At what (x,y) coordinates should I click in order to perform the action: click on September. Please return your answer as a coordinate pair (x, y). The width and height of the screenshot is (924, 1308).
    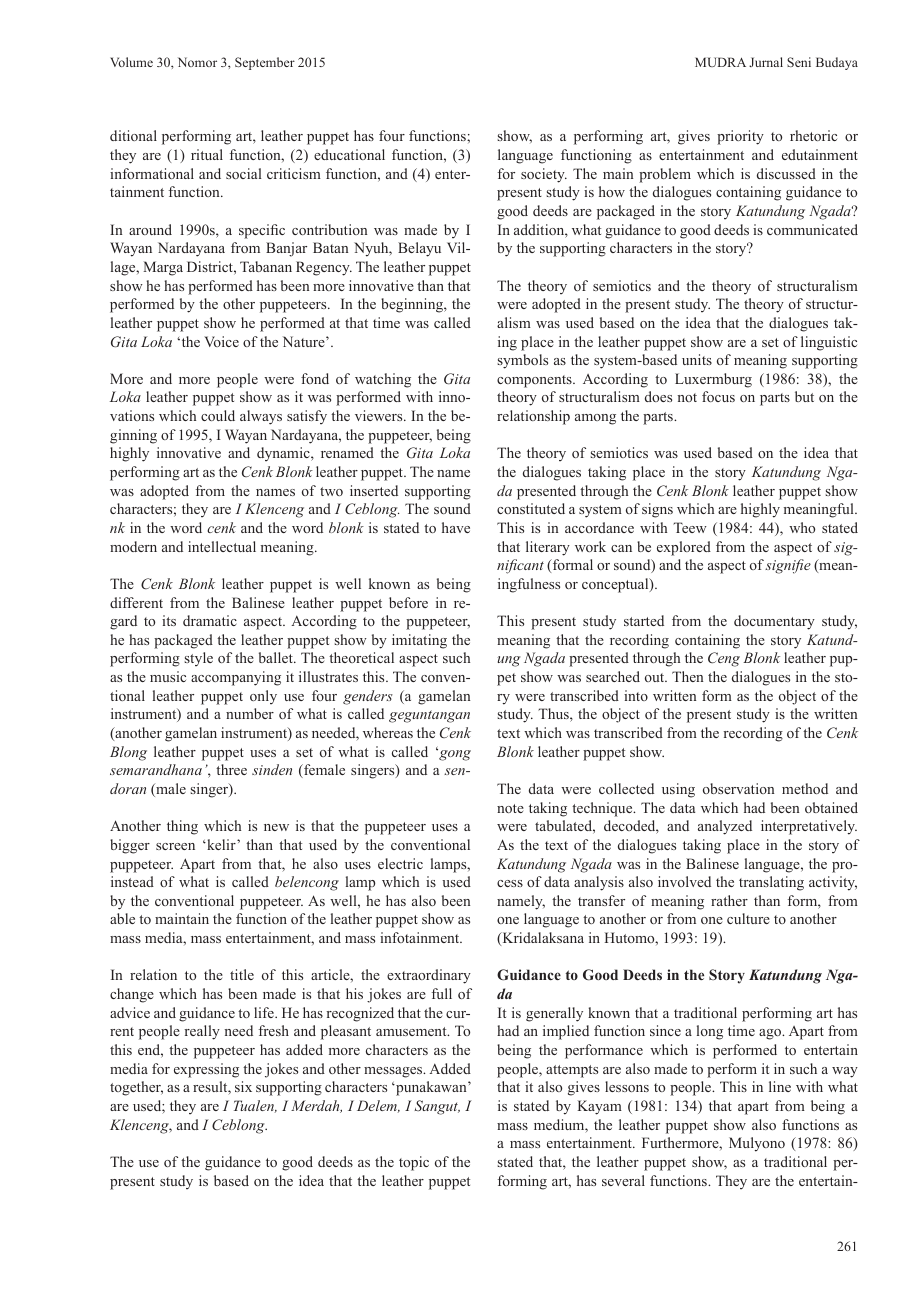
    Looking at the image, I should click on (265, 63).
